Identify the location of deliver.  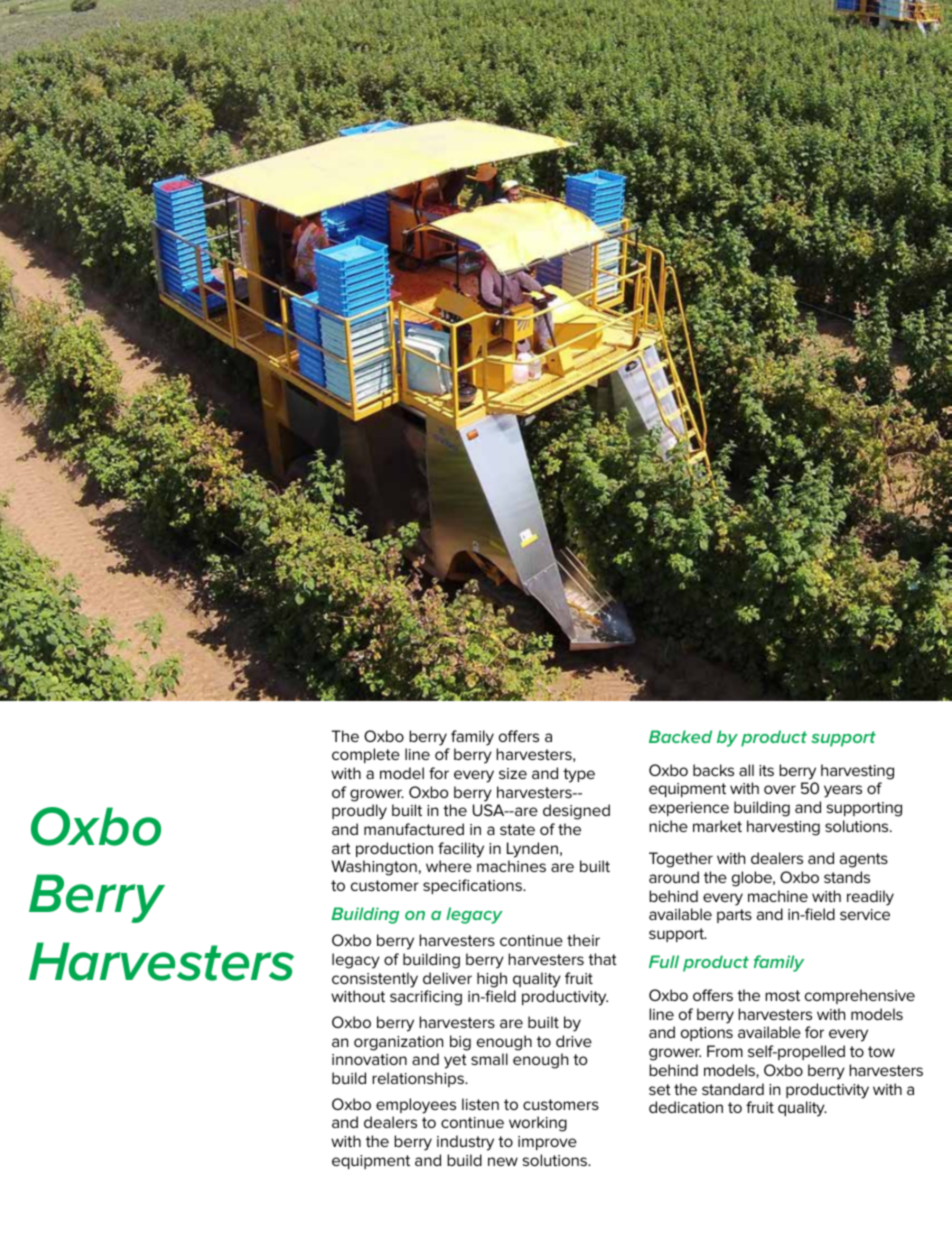
(447, 978).
